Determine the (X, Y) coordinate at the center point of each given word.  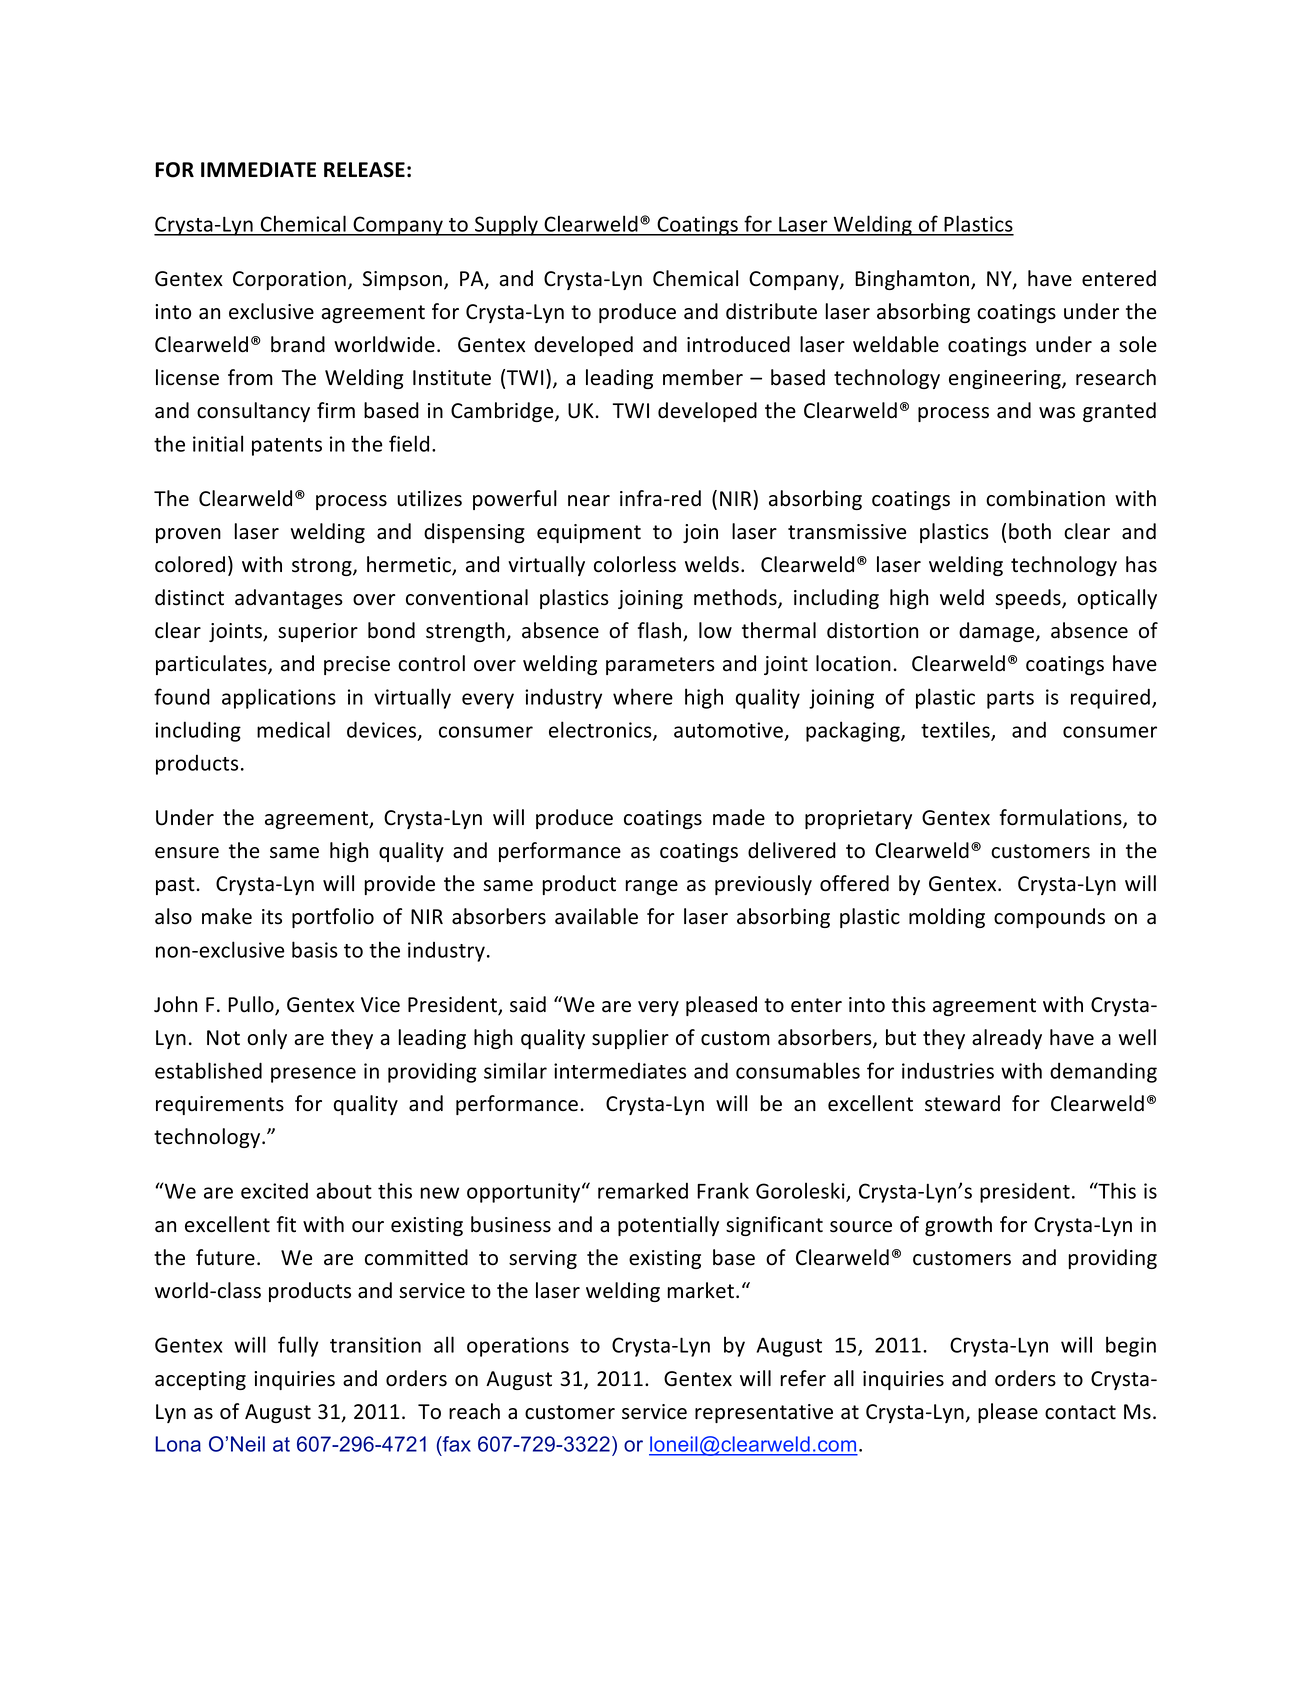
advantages (289, 599)
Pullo (252, 1005)
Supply (506, 225)
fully (298, 1346)
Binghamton (912, 280)
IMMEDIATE (258, 169)
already (1007, 1039)
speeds (1029, 599)
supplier (630, 1039)
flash (661, 631)
